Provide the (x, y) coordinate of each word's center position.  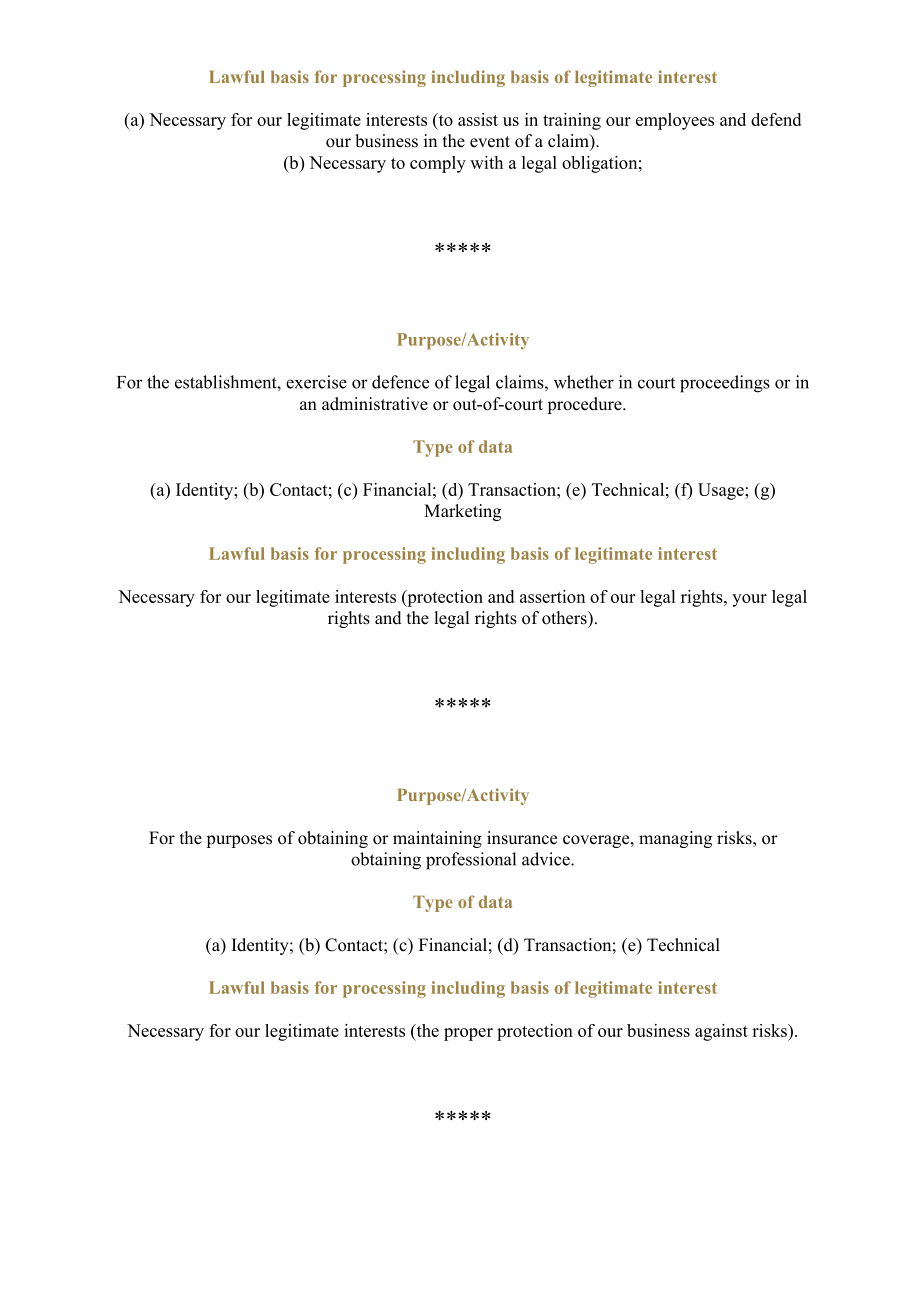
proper (468, 1034)
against (721, 1032)
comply (438, 164)
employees (675, 121)
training (572, 121)
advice (547, 859)
